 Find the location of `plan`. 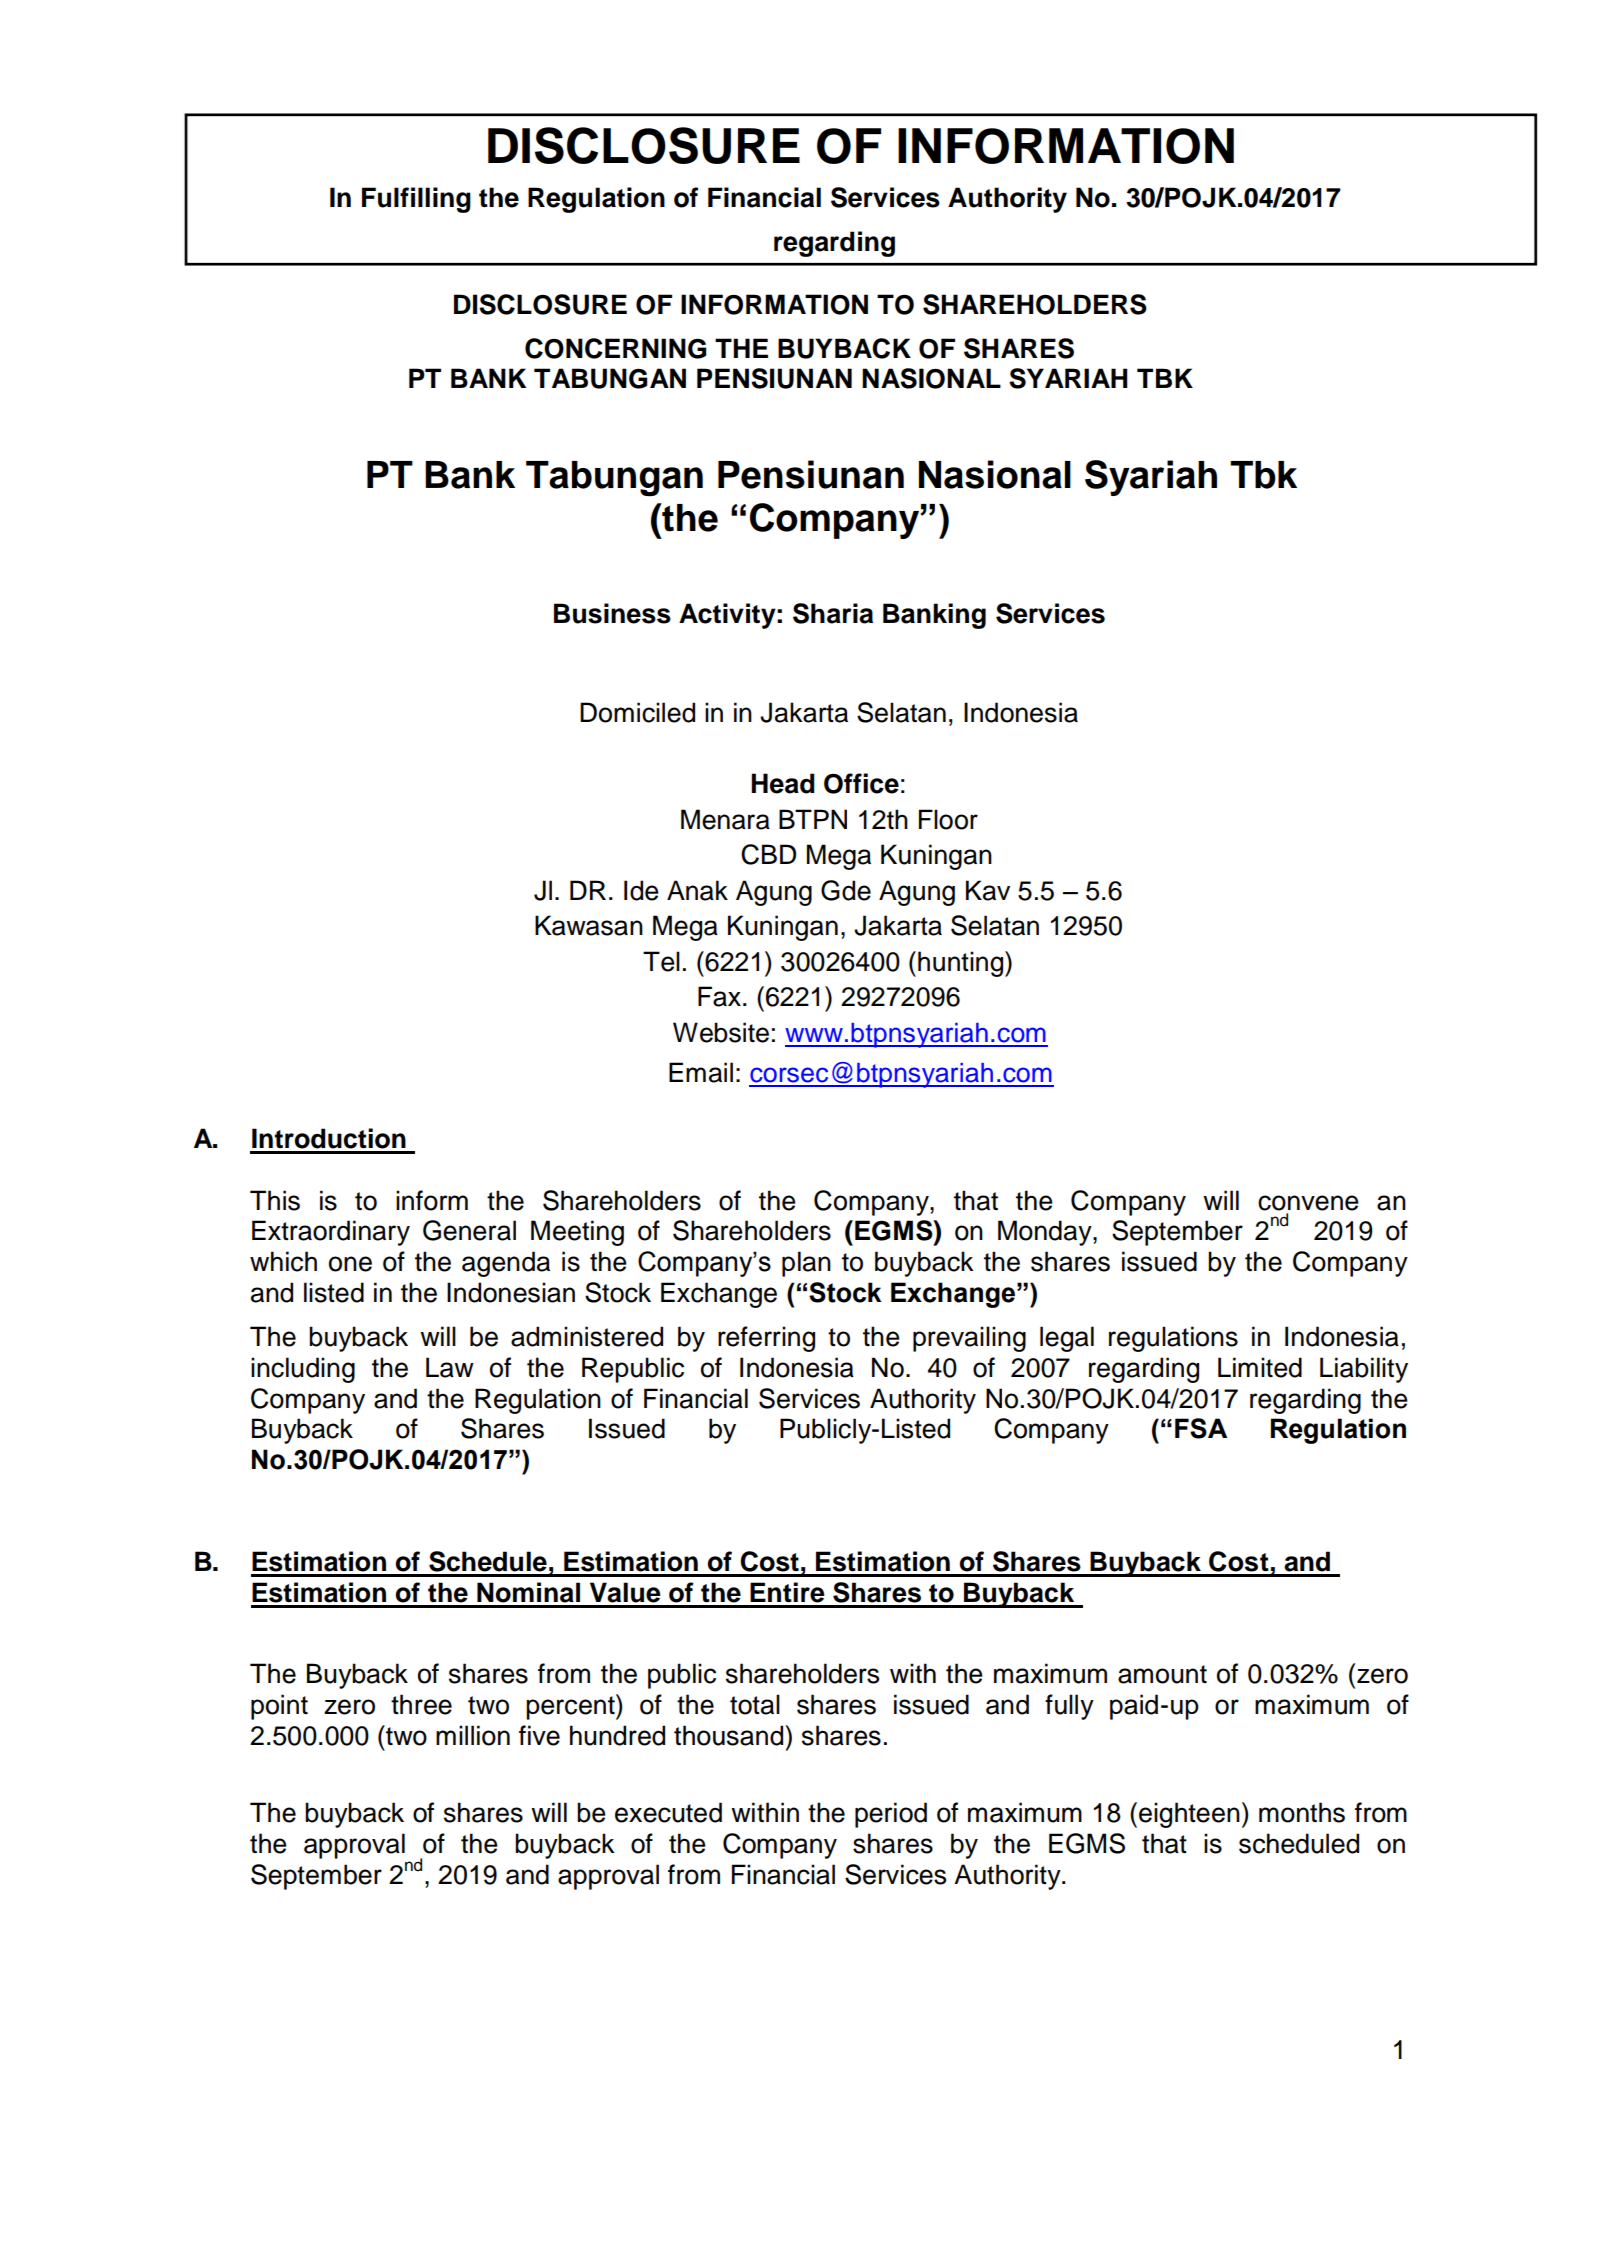

plan is located at coordinates (806, 1264).
